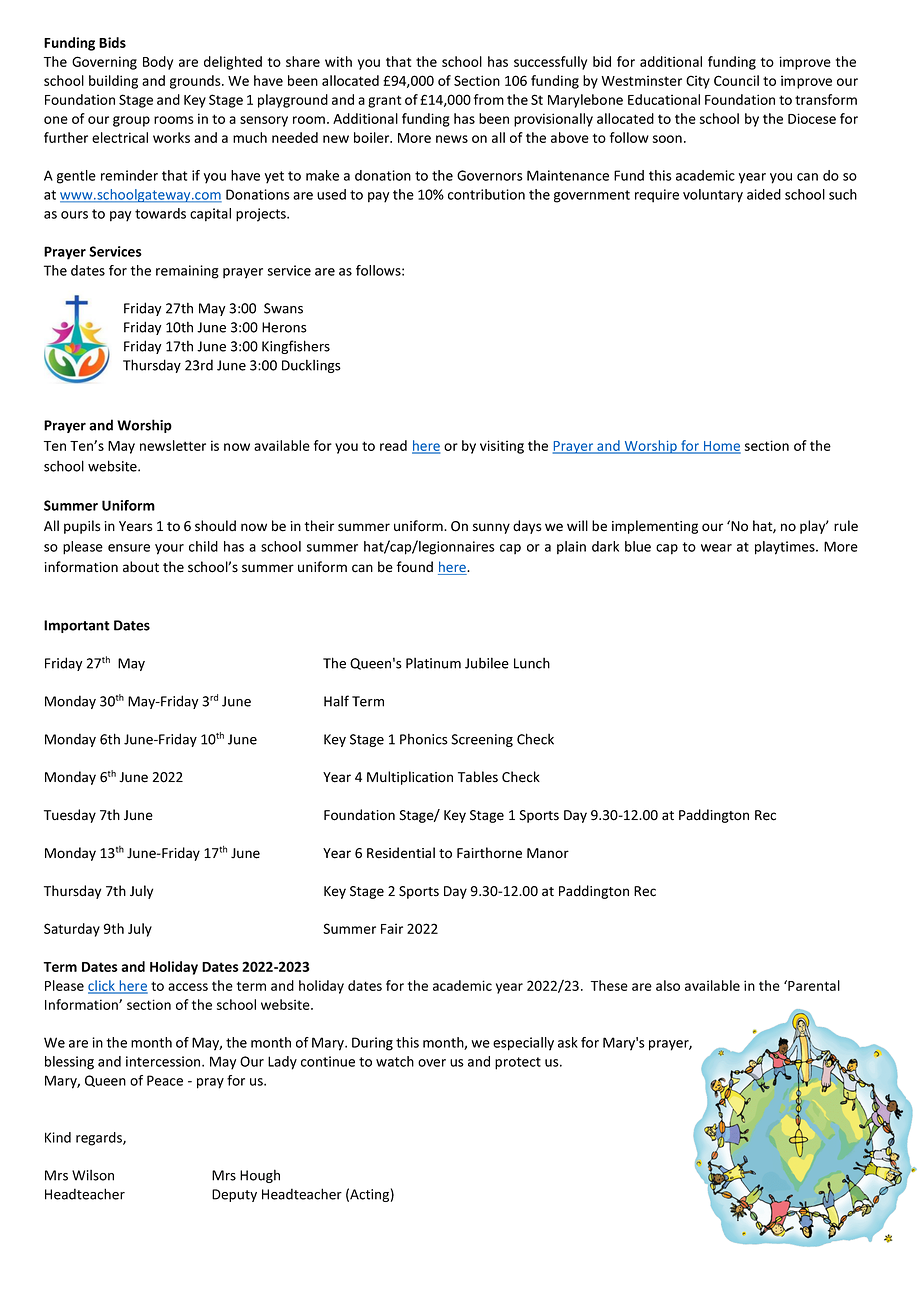 This screenshot has height=1308, width=924. What do you see at coordinates (548, 853) in the screenshot?
I see `Manor` at bounding box center [548, 853].
